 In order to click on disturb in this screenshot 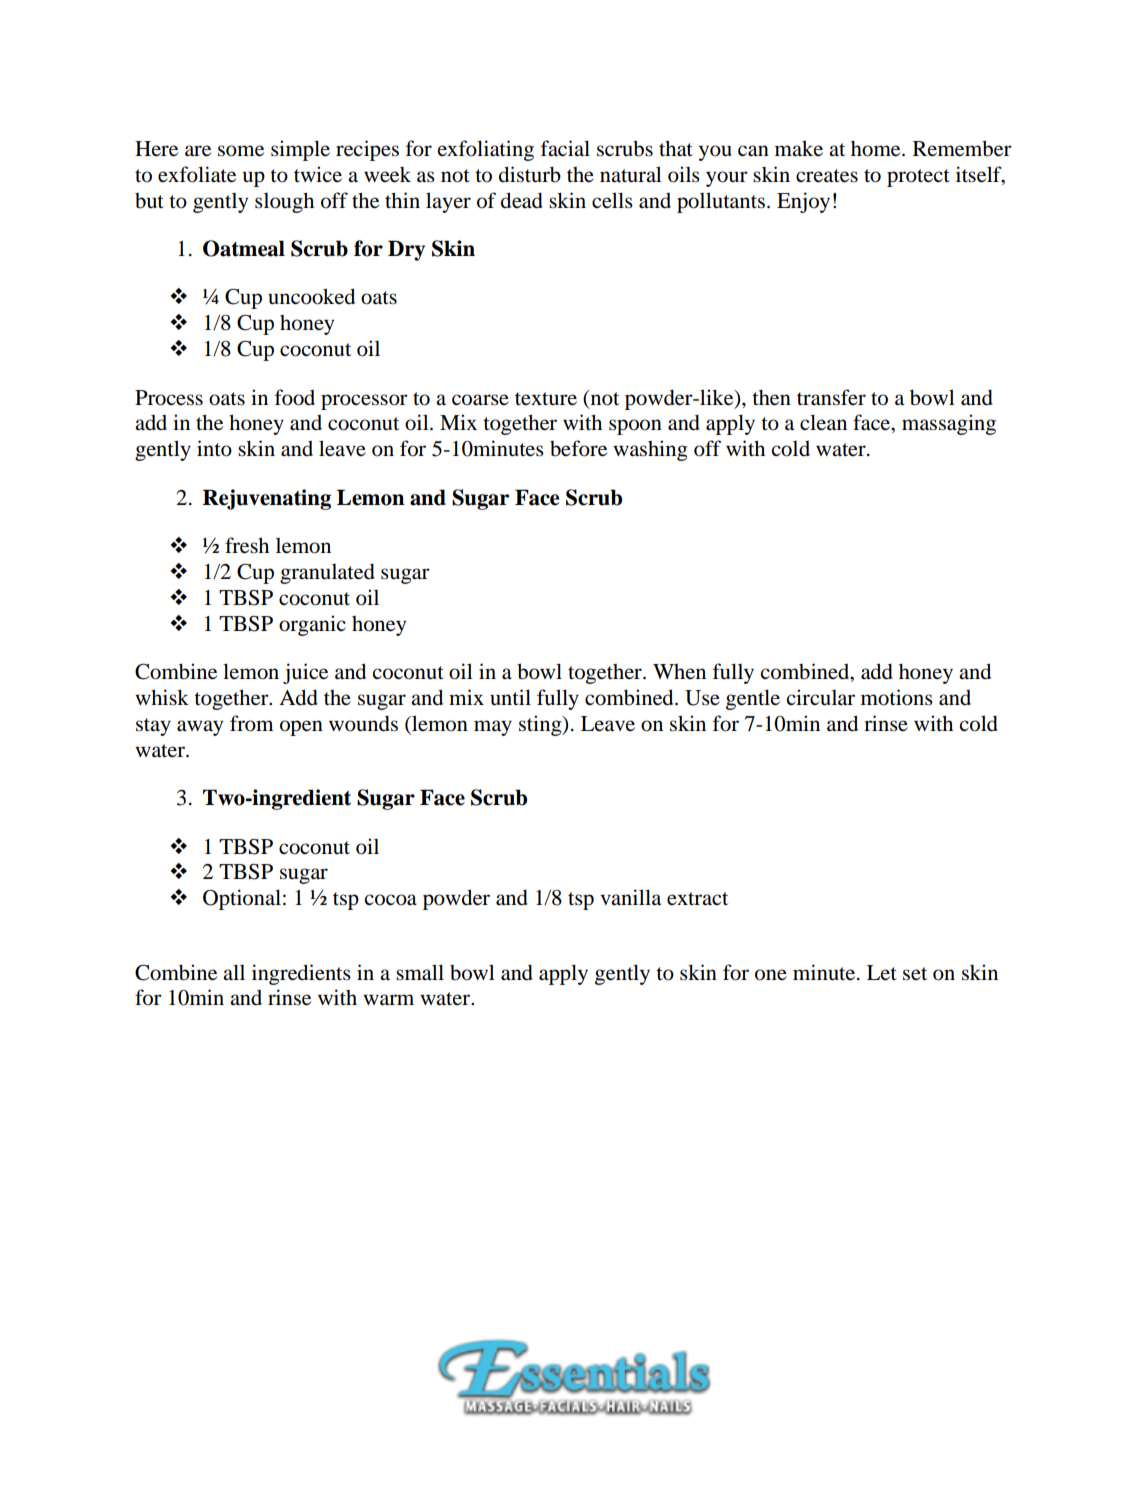, I will do `click(530, 174)`.
